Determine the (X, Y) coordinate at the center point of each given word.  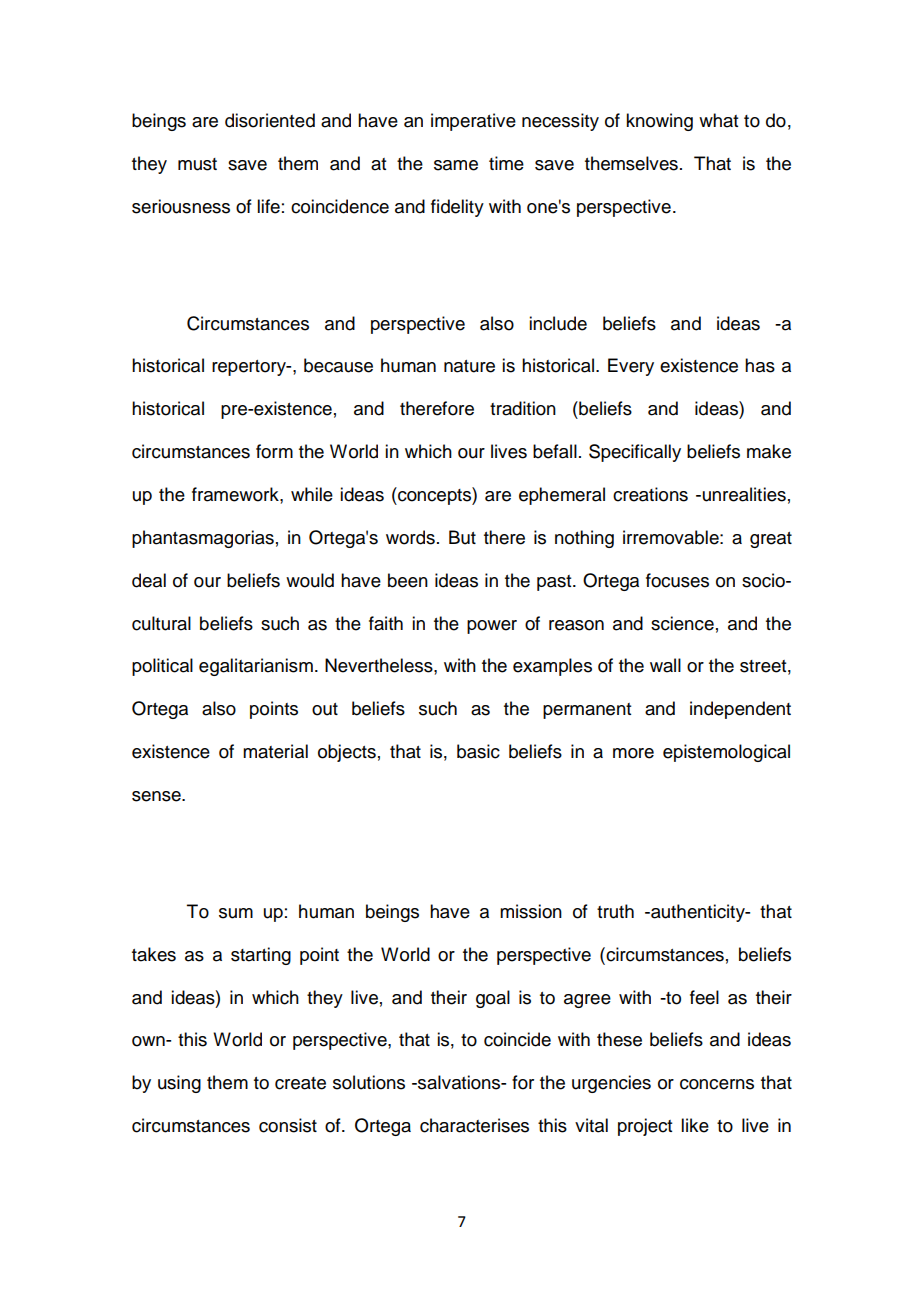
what (718, 120)
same (456, 165)
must (197, 164)
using (179, 1084)
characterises (474, 1125)
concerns (717, 1084)
